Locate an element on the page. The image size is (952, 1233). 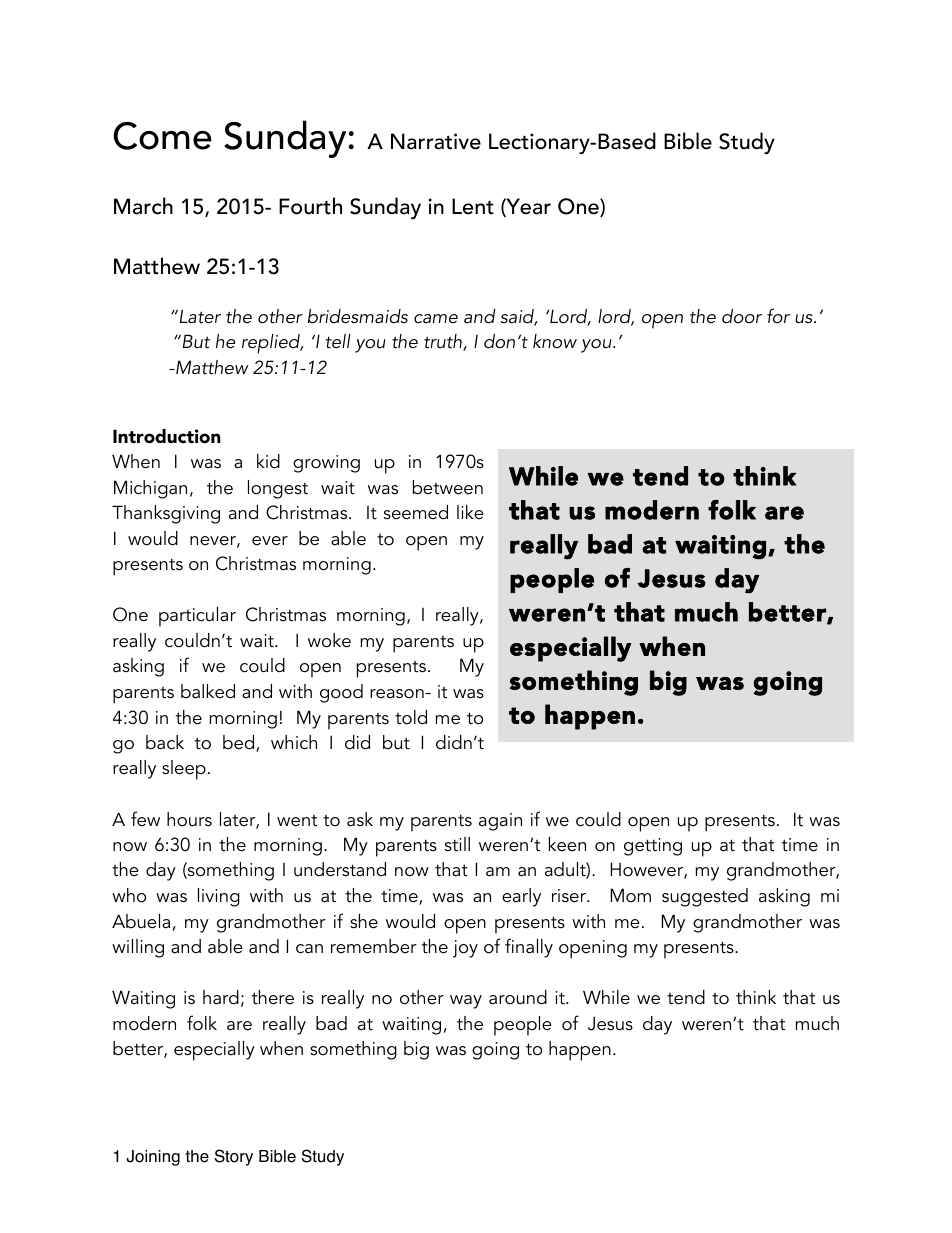
Story is located at coordinates (234, 1157).
